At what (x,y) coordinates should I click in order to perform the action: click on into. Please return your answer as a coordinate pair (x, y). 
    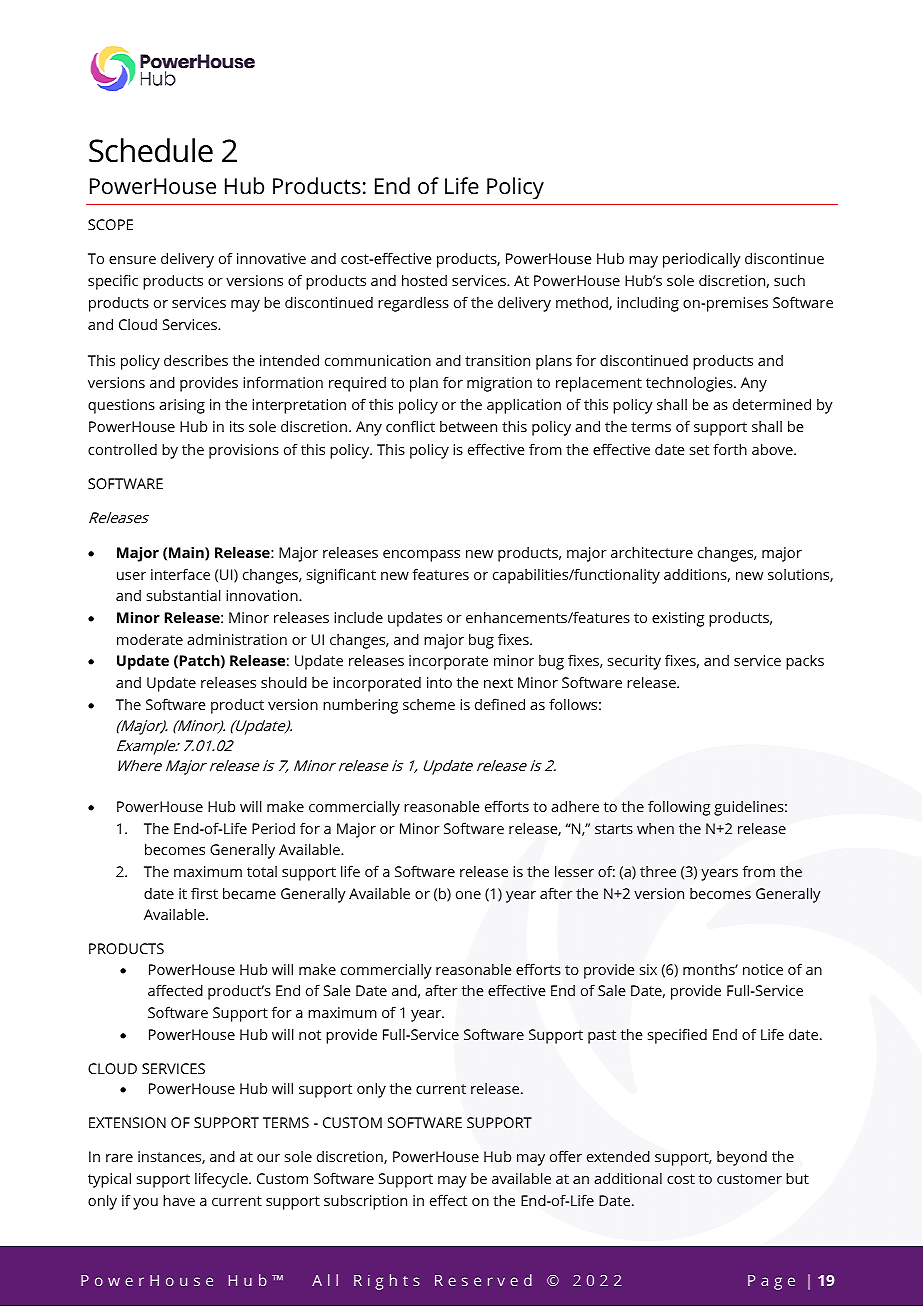
    Looking at the image, I should click on (439, 682).
